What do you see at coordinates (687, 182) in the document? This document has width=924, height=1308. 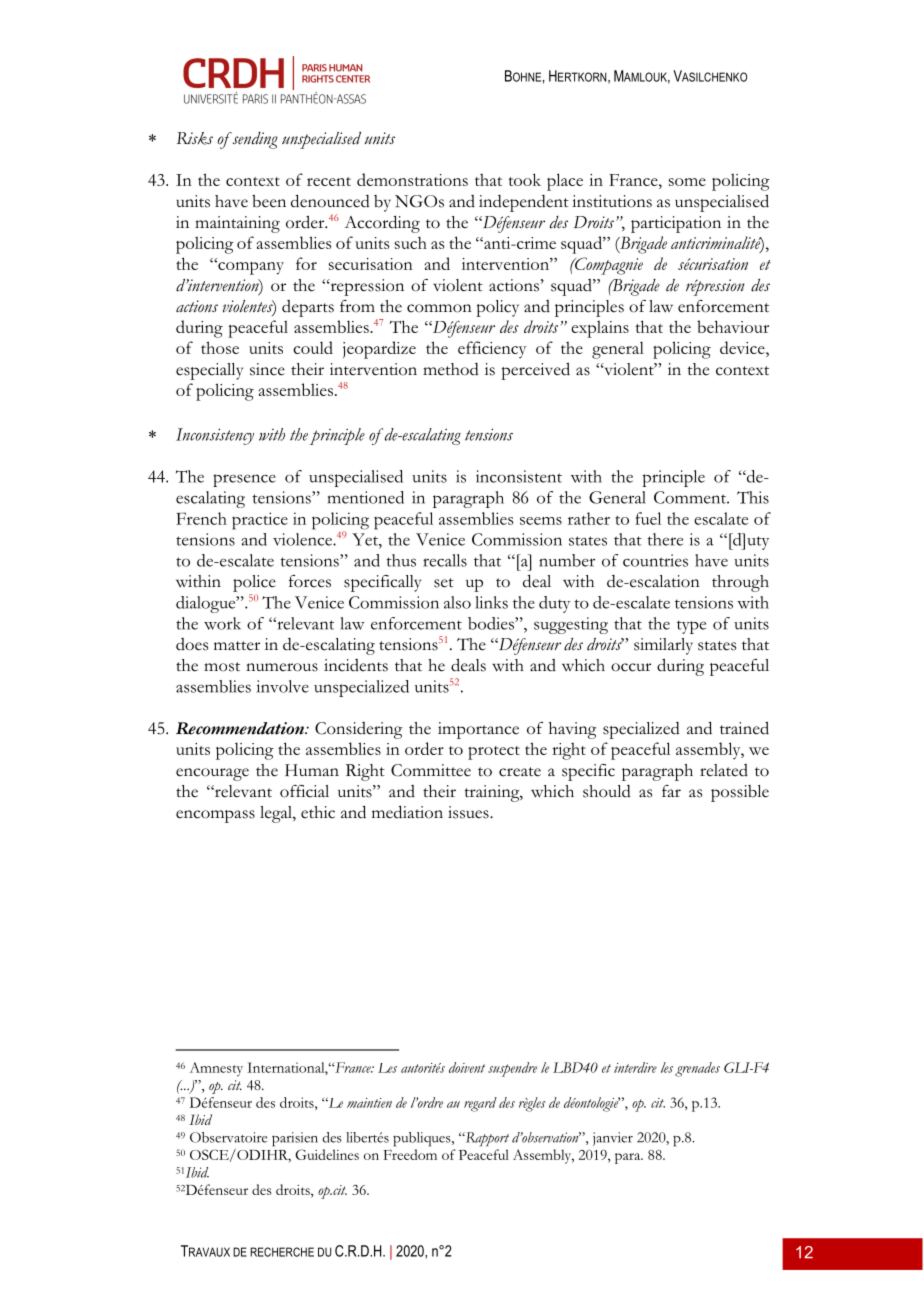 I see `some` at bounding box center [687, 182].
